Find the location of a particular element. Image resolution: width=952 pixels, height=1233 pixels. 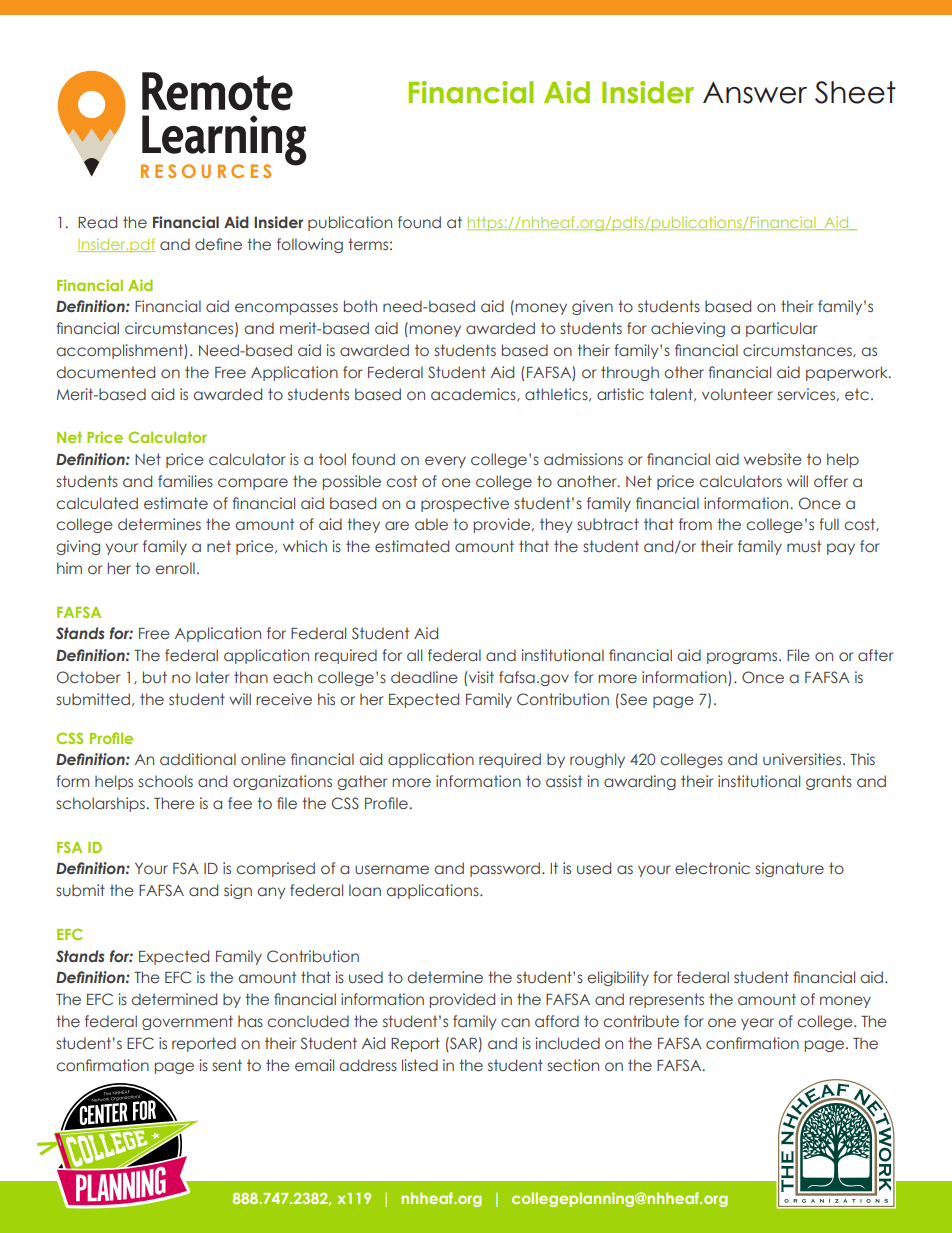

year is located at coordinates (757, 1024).
